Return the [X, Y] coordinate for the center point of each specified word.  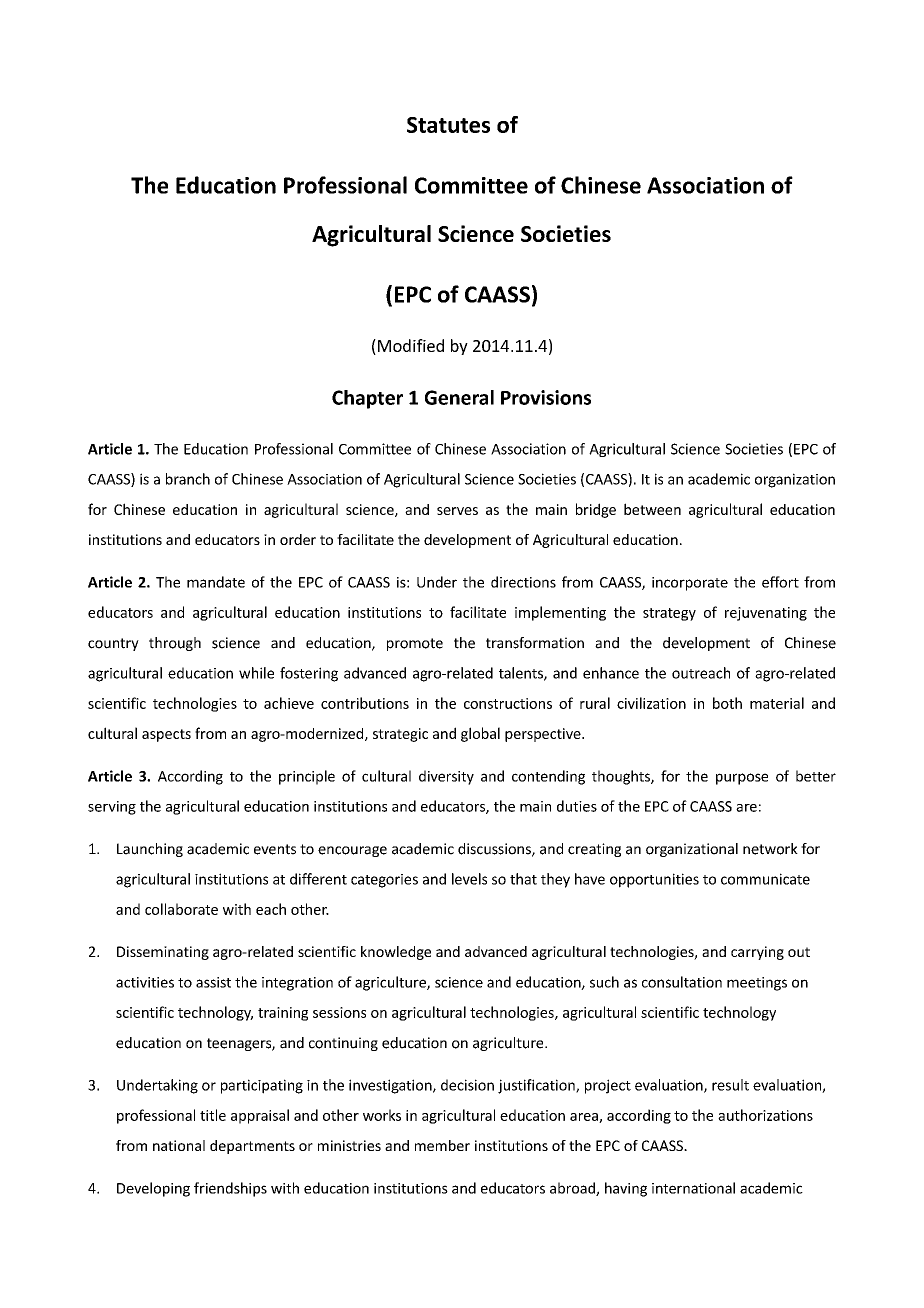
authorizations [765, 1115]
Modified [411, 345]
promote [415, 644]
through [175, 644]
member [442, 1145]
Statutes [448, 125]
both [727, 703]
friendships [230, 1189]
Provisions [546, 397]
